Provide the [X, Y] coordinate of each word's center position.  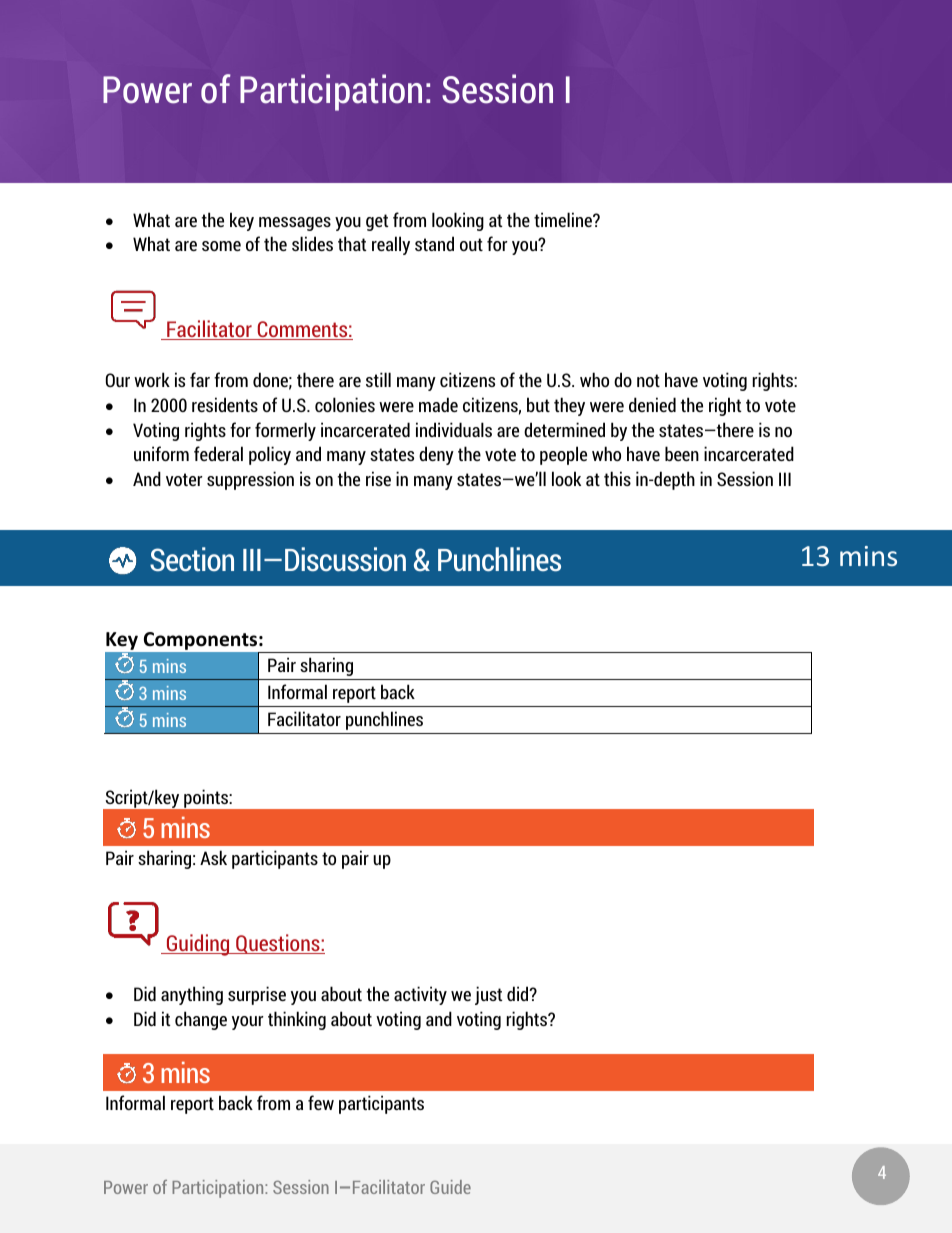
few [321, 1102]
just [489, 995]
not [648, 380]
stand [434, 243]
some [221, 246]
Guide [450, 1187]
